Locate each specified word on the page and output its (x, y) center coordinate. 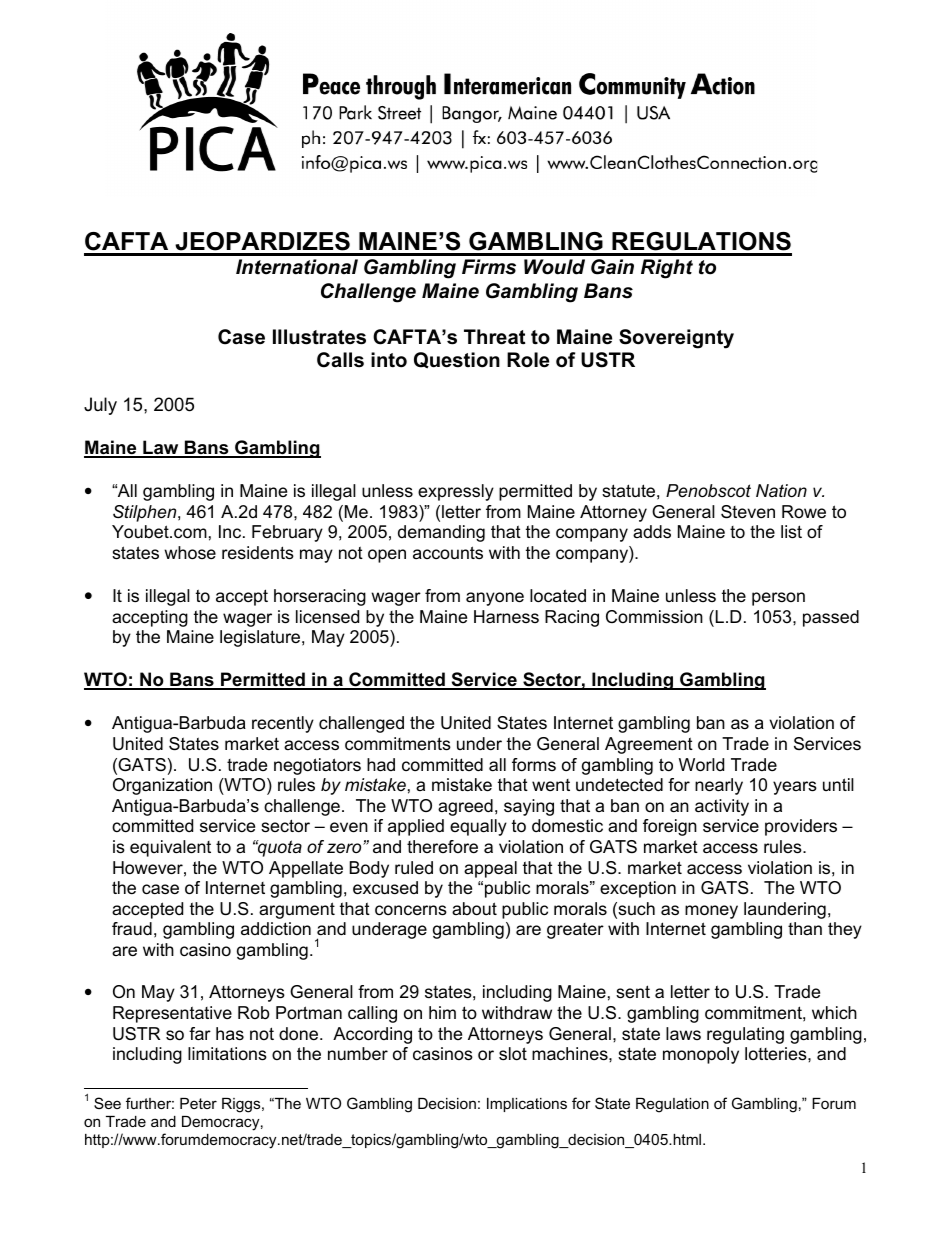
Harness (506, 617)
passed (831, 618)
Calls (340, 360)
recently (283, 724)
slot (513, 1054)
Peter (198, 1103)
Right (667, 269)
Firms (489, 267)
